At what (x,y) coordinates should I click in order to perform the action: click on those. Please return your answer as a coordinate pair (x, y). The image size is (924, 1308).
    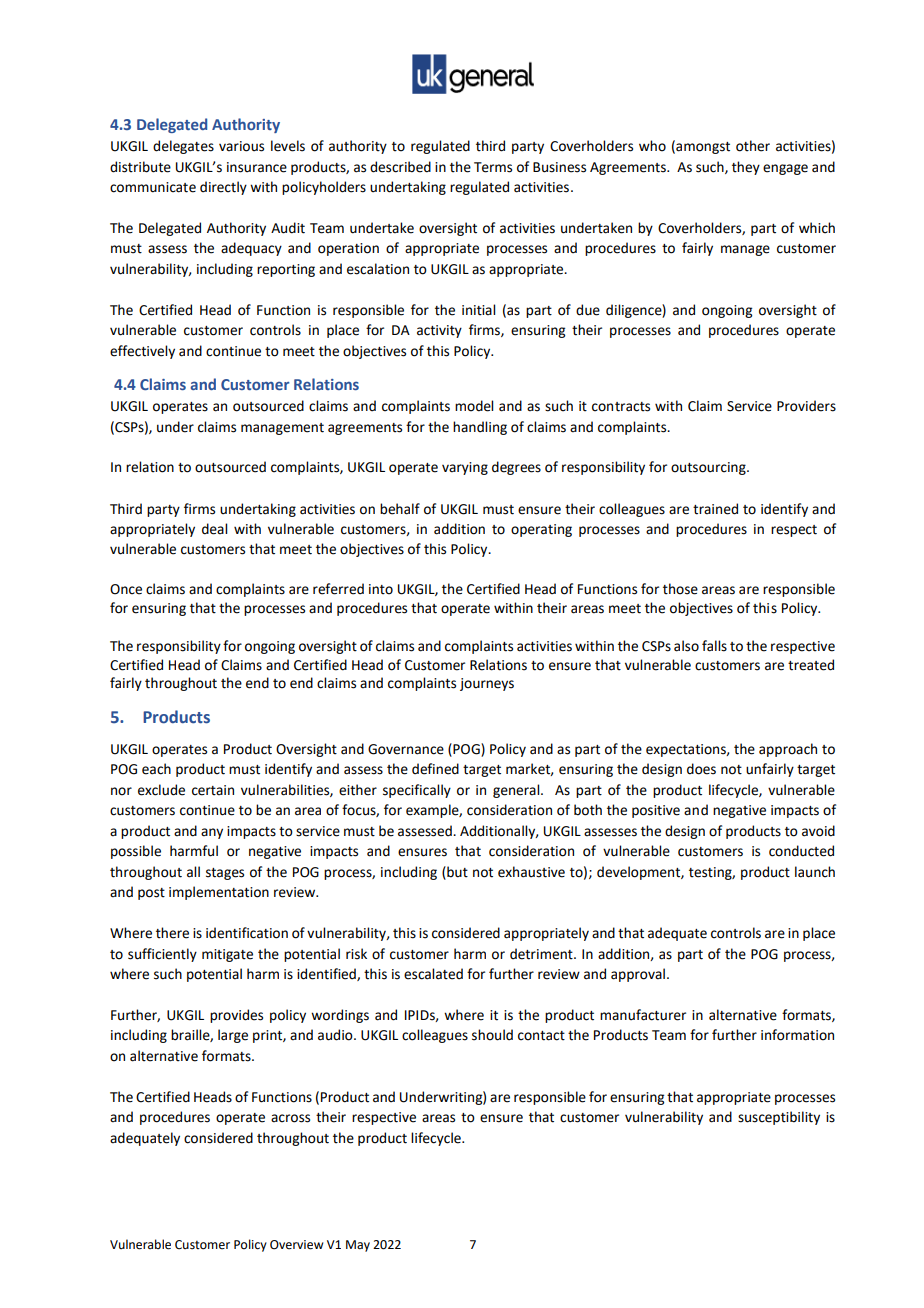
    Looking at the image, I should click on (680, 589).
